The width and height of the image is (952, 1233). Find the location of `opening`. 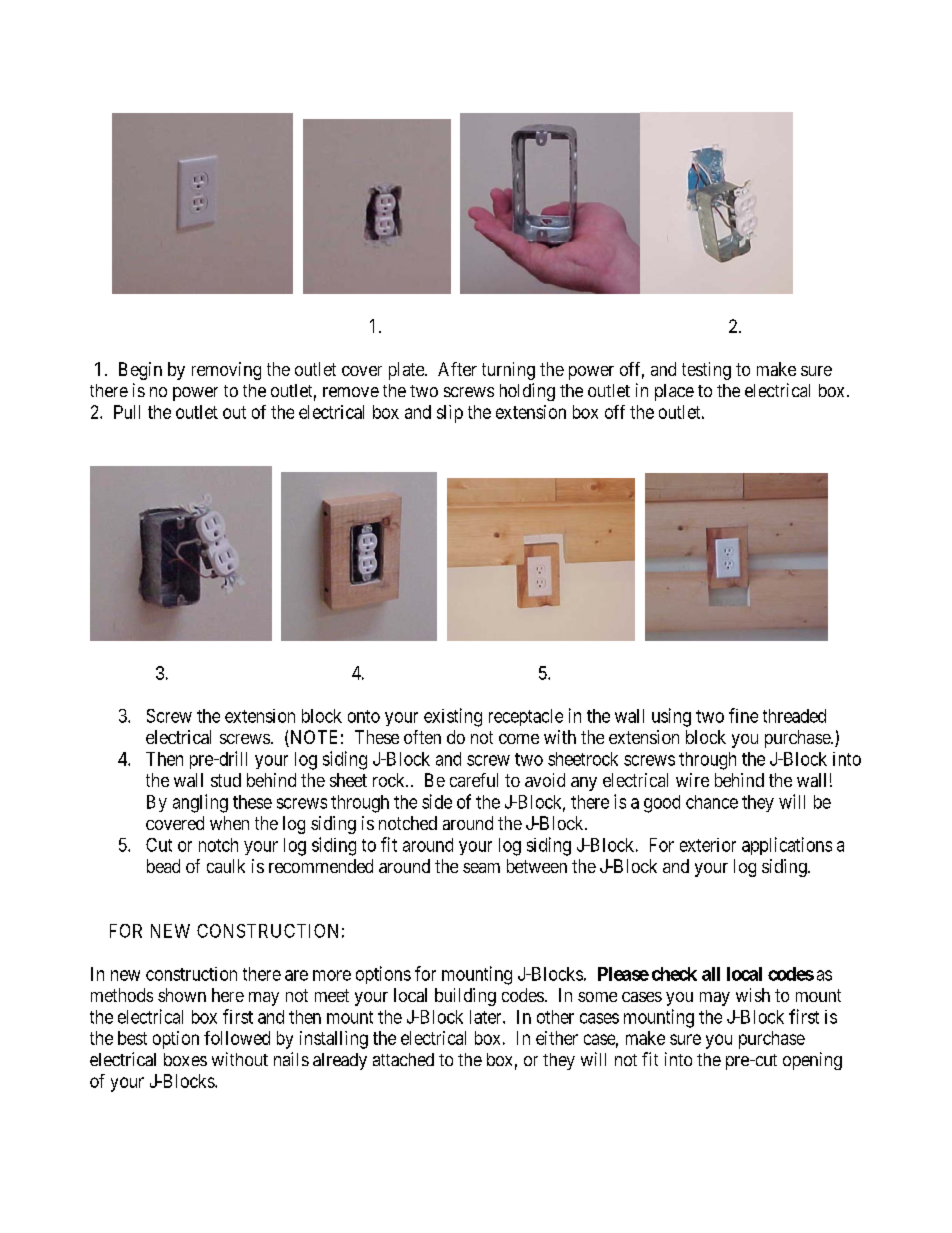

opening is located at coordinates (812, 1061).
